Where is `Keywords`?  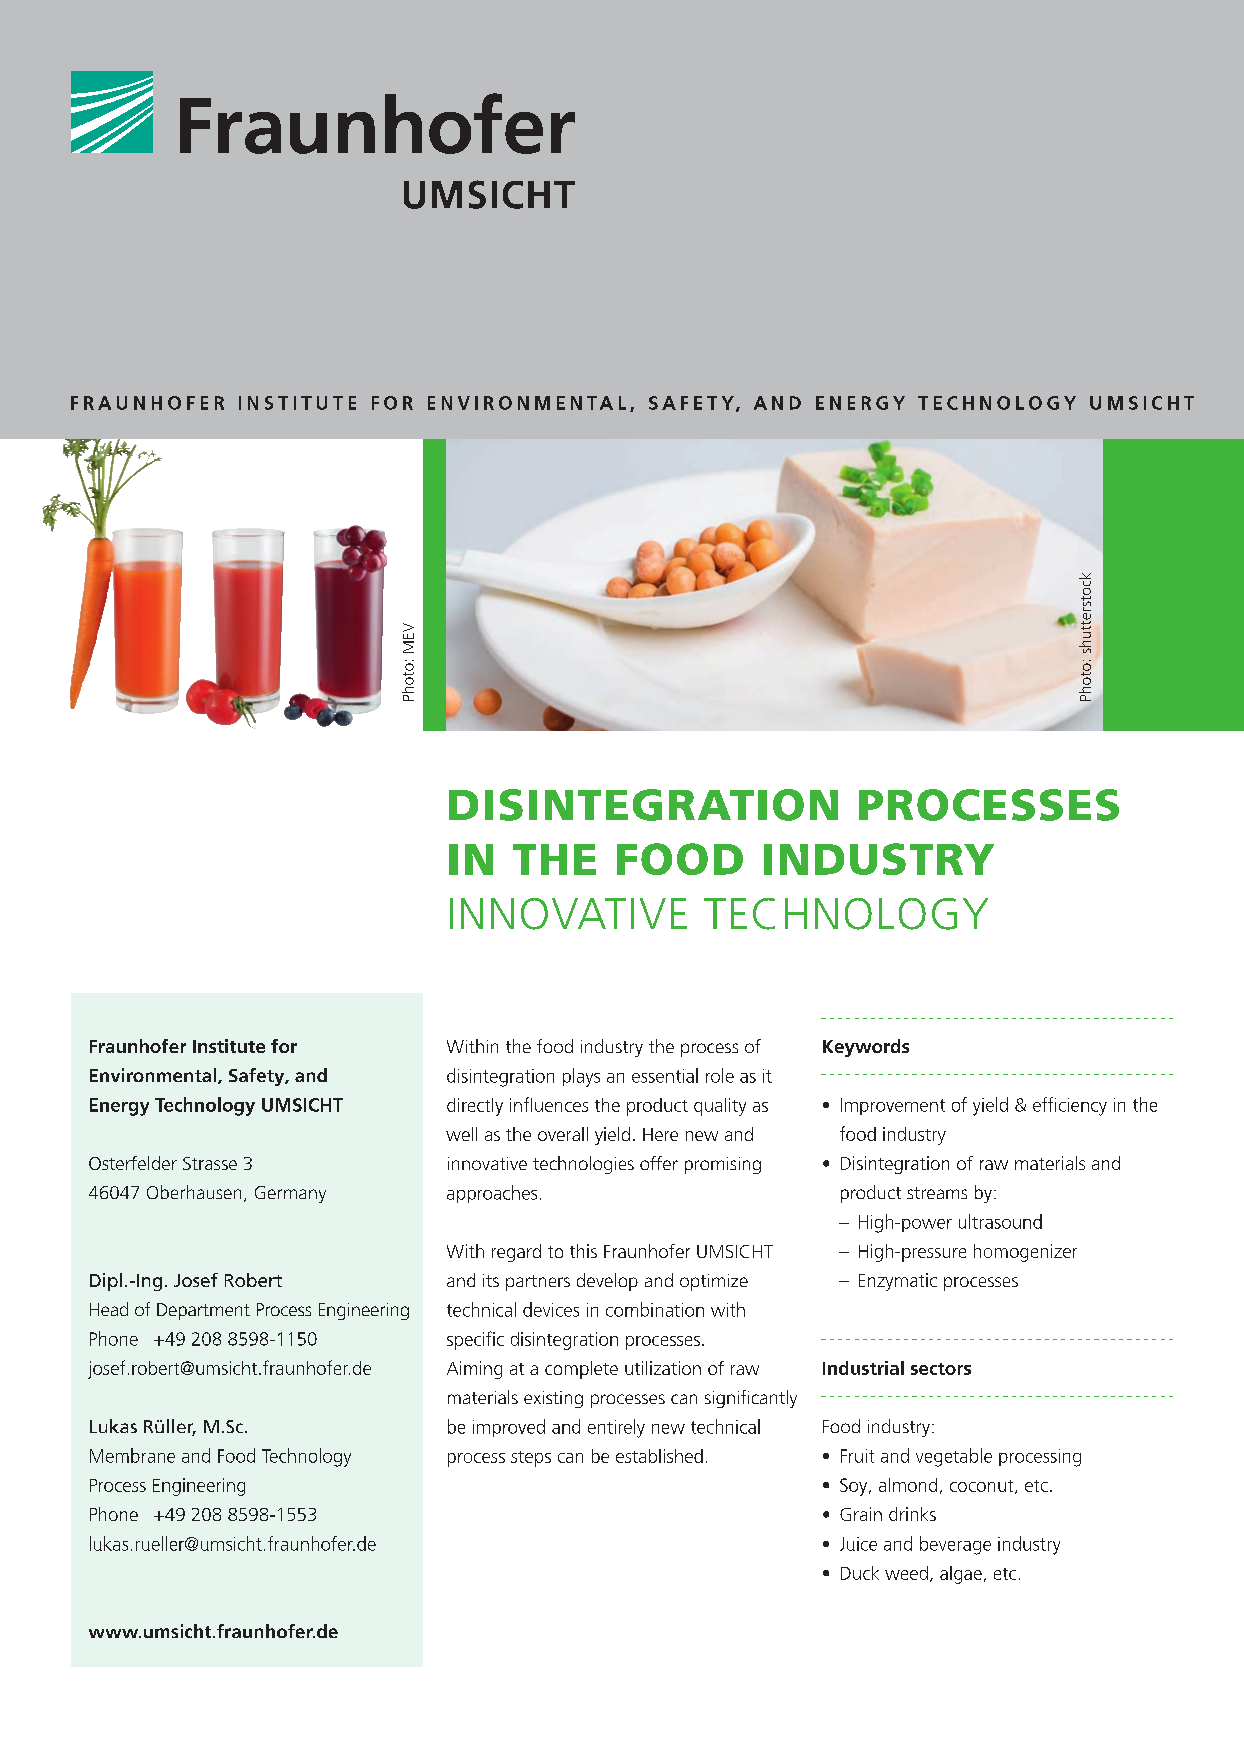
Keywords is located at coordinates (866, 1048).
